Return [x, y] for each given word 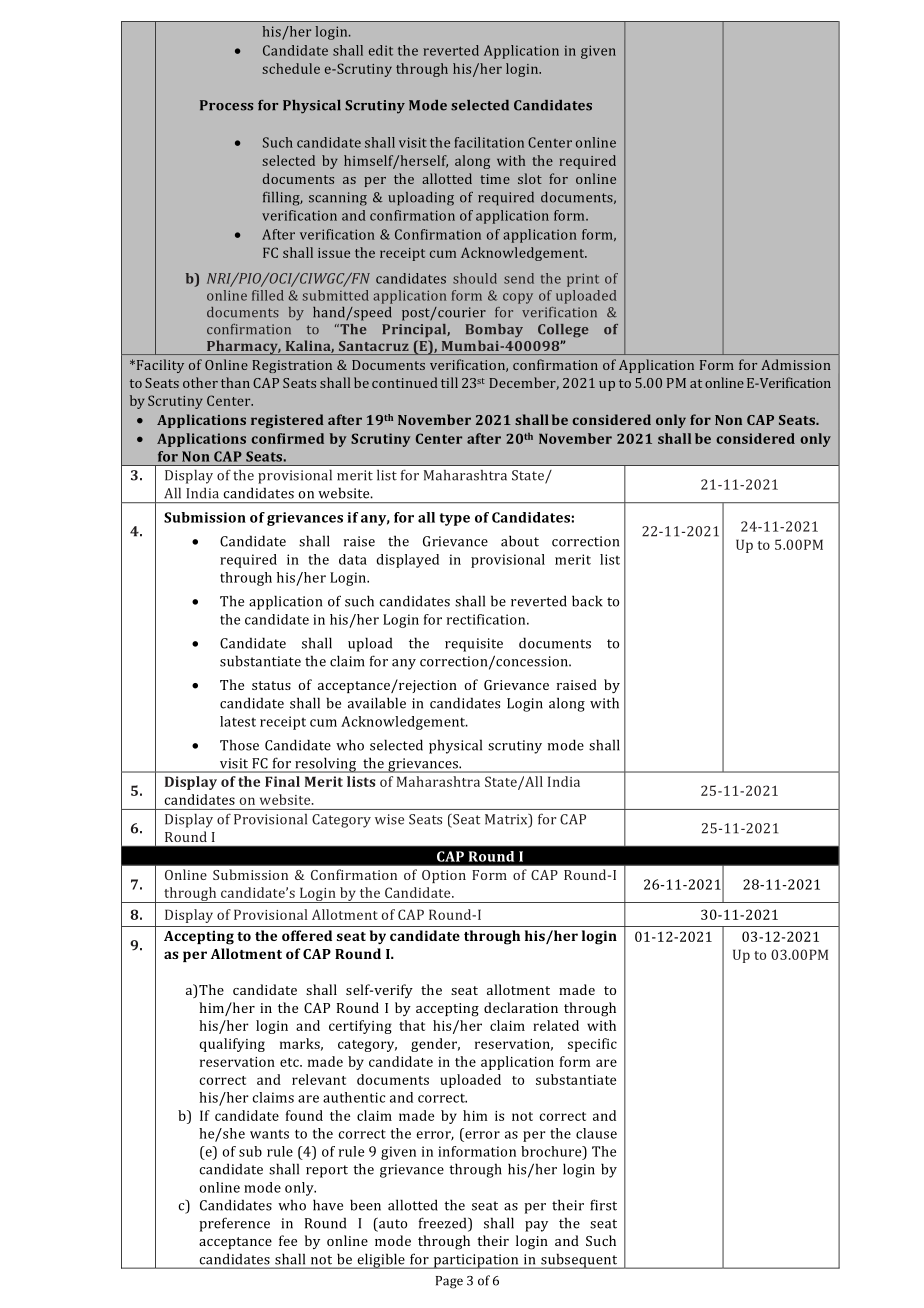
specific [592, 1045]
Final [282, 781]
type [454, 519]
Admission [796, 364]
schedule [291, 68]
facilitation [489, 142]
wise [389, 819]
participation [476, 1261]
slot [530, 178]
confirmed [287, 438]
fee [288, 1240]
